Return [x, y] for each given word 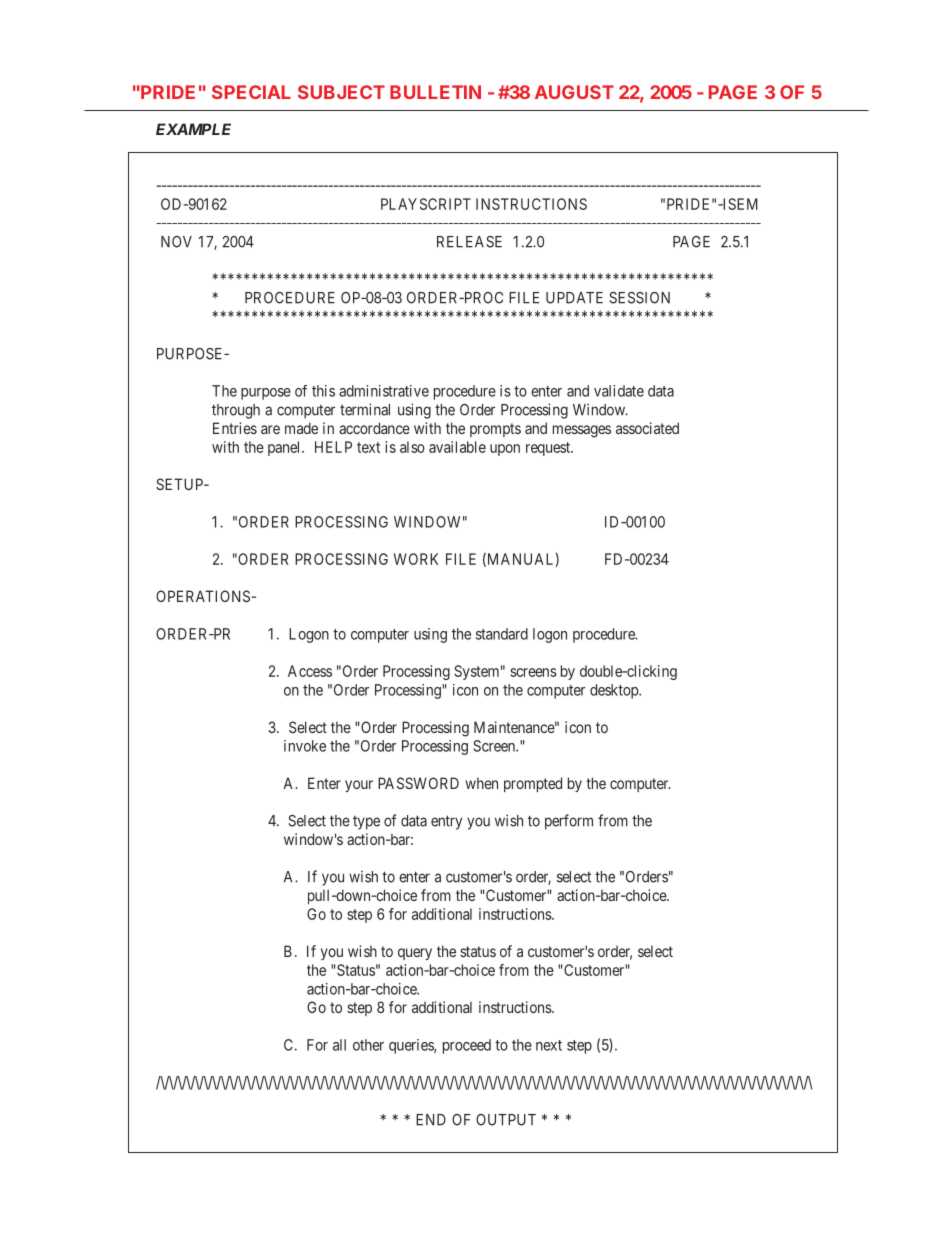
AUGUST [574, 92]
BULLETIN [435, 92]
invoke [305, 746]
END [431, 1120]
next [549, 1045]
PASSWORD [418, 783]
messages [582, 431]
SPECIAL [251, 92]
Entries [235, 428]
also [412, 447]
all [339, 1045]
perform [569, 822]
